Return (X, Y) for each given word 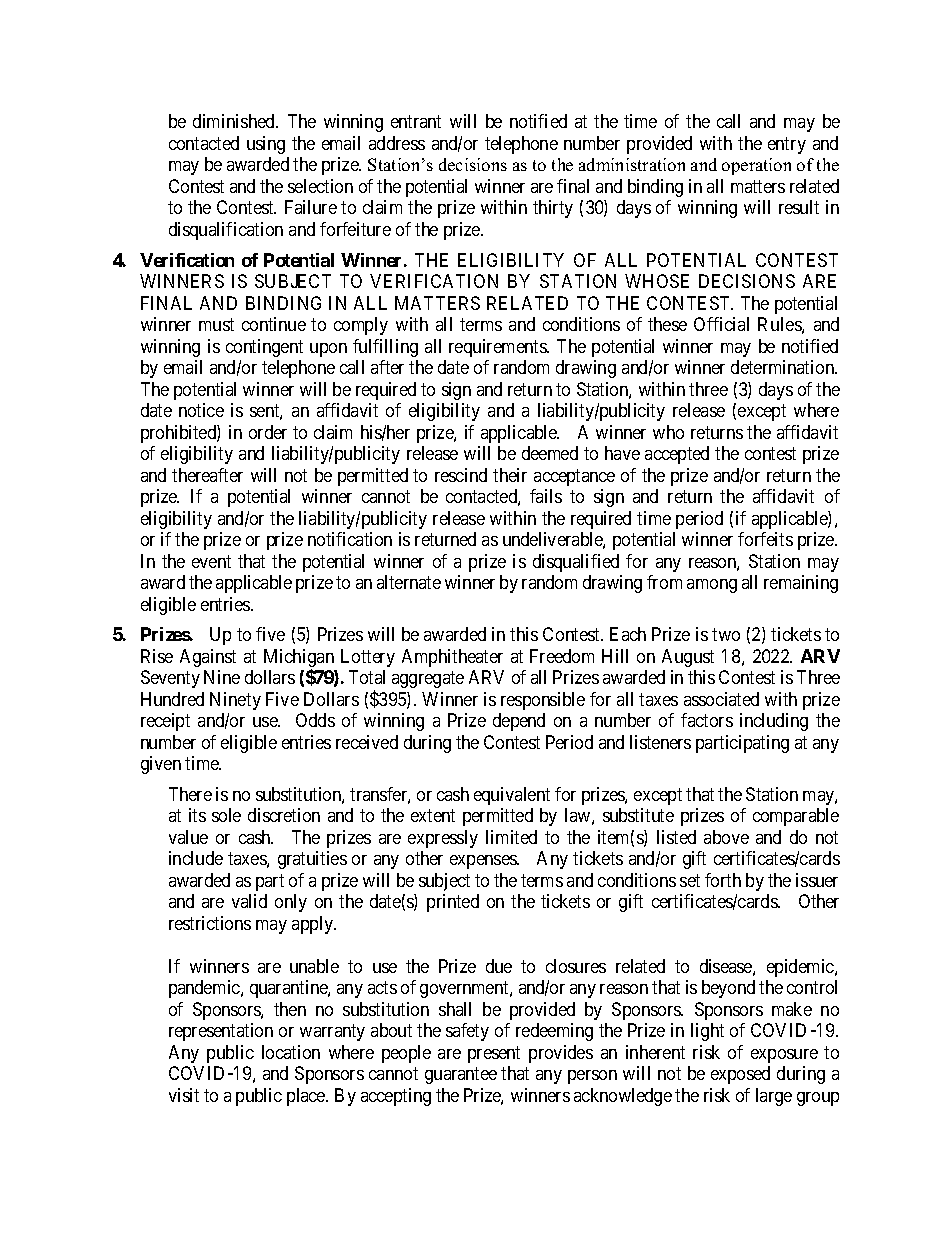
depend (519, 722)
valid (249, 901)
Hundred (172, 699)
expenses (484, 862)
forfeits (765, 539)
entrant (416, 122)
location (291, 1052)
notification (350, 539)
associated (721, 699)
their (510, 475)
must (216, 324)
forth (723, 880)
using (266, 145)
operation (756, 166)
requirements (498, 348)
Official (721, 324)
